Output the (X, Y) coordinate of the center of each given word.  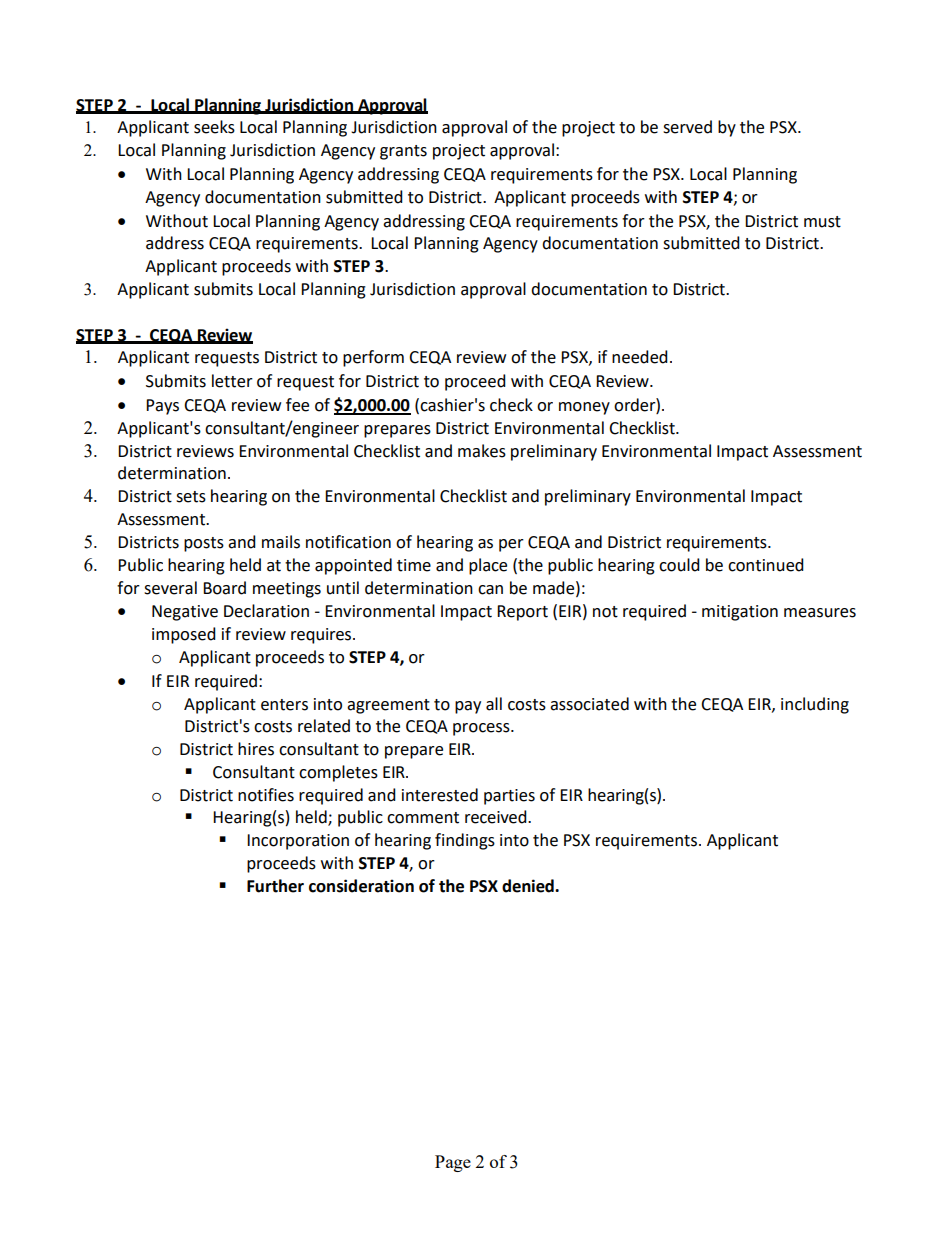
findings (465, 841)
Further (275, 886)
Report (522, 613)
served (687, 127)
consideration (361, 886)
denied (529, 886)
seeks (214, 127)
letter (232, 381)
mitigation (740, 613)
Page (453, 1163)
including (815, 705)
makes (482, 451)
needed (640, 357)
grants (403, 152)
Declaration (266, 611)
